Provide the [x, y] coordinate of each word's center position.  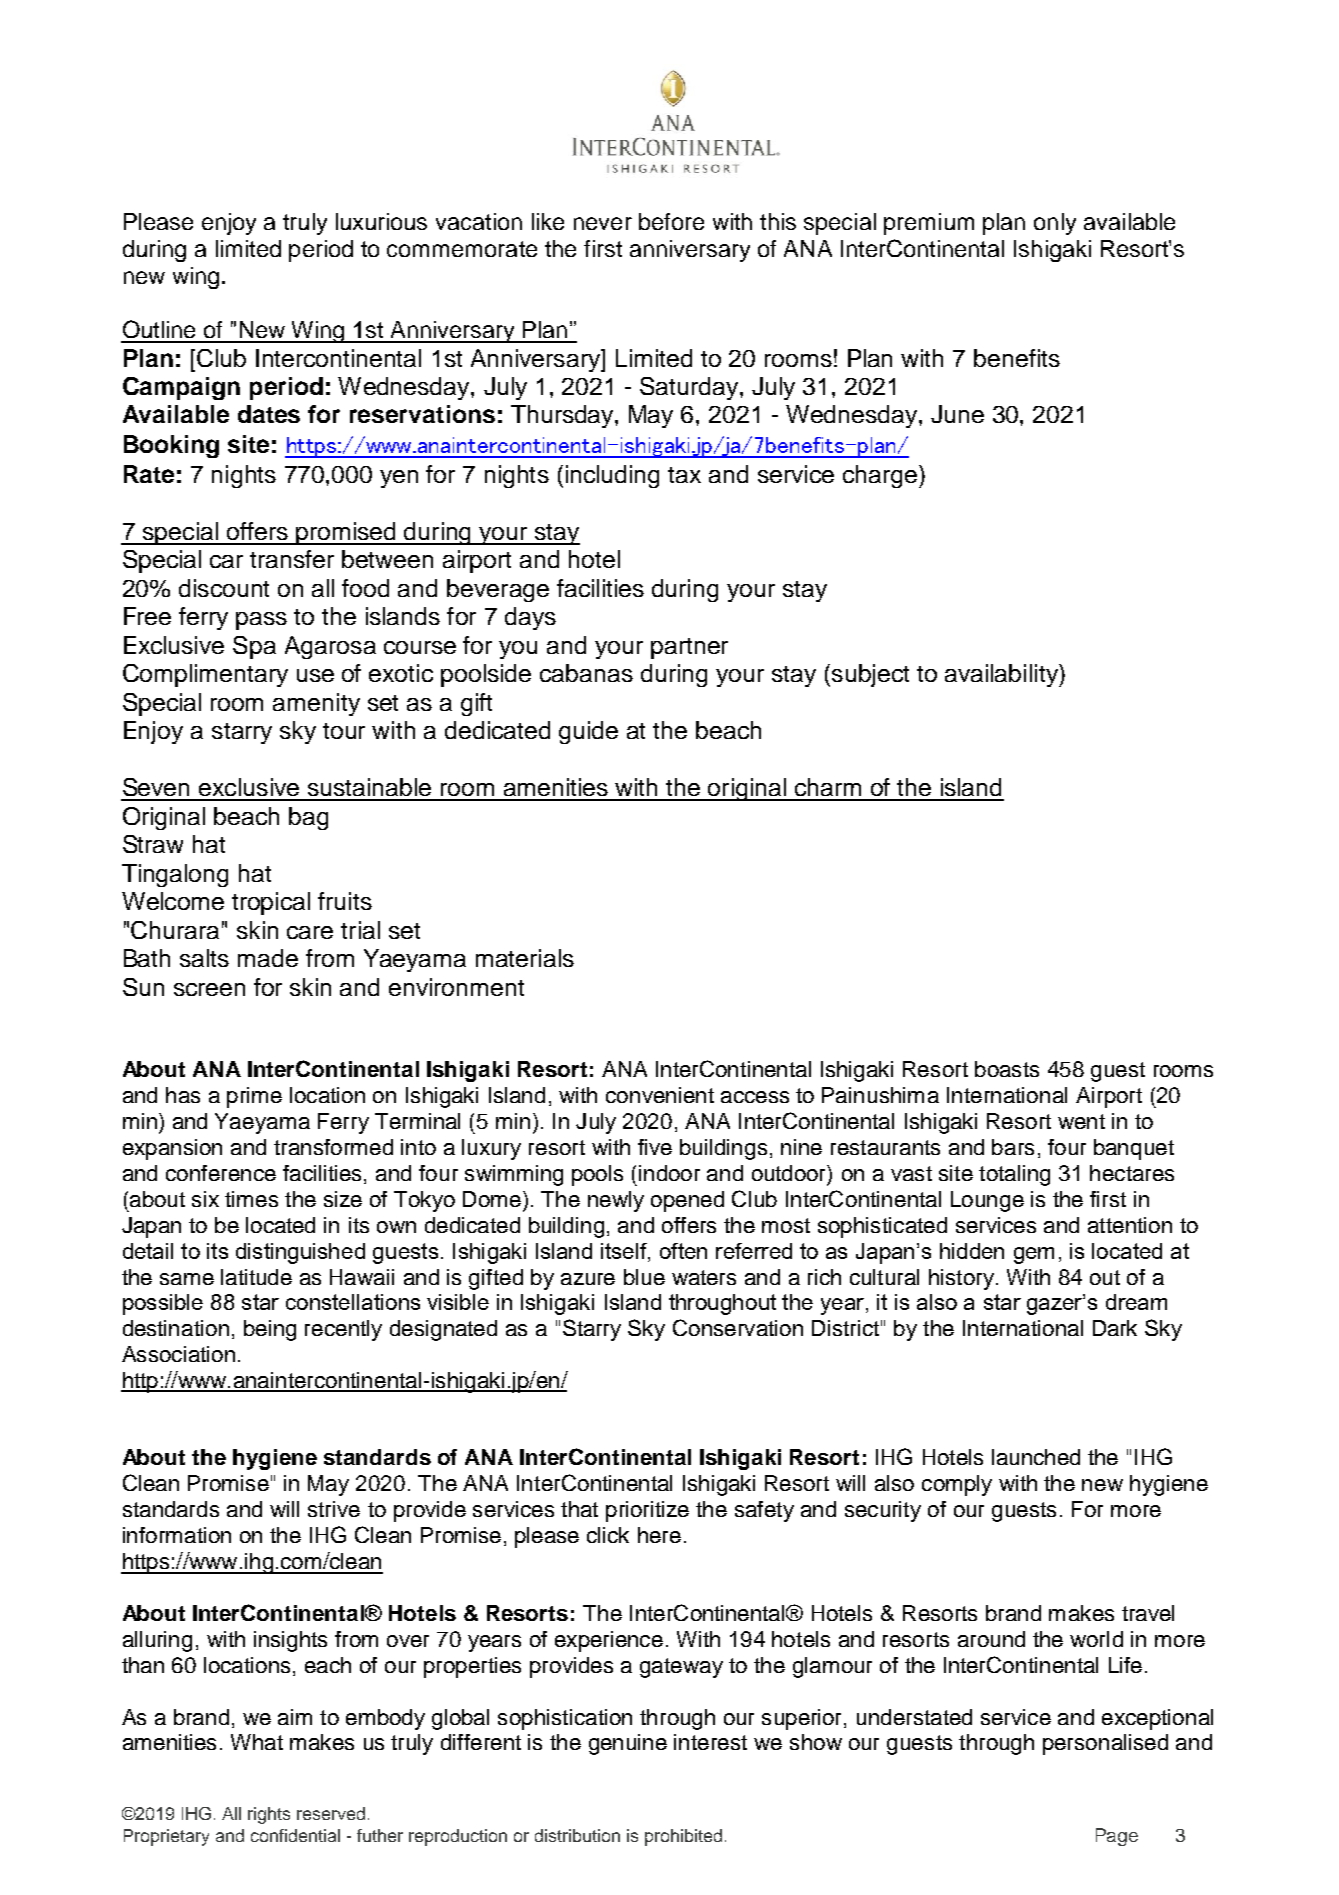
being [270, 1330]
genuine [628, 1744]
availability [1002, 675]
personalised [1105, 1744]
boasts [1007, 1069]
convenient [660, 1095]
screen [209, 989]
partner [689, 648]
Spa [254, 647]
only [1055, 224]
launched [1036, 1457]
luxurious [381, 221]
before [671, 221]
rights [269, 1815]
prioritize [647, 1511]
